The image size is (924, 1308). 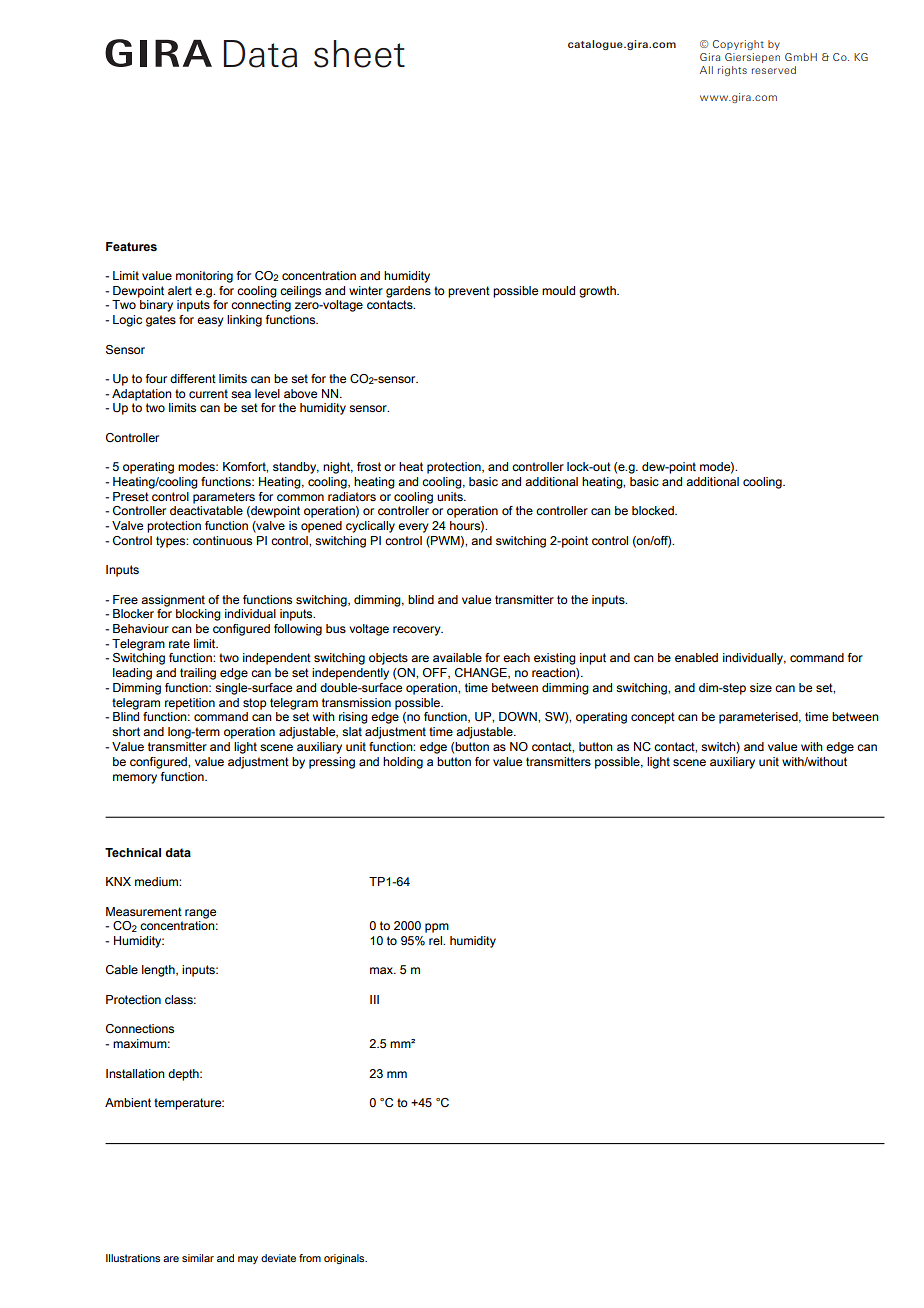 What do you see at coordinates (598, 292) in the screenshot?
I see `growth` at bounding box center [598, 292].
